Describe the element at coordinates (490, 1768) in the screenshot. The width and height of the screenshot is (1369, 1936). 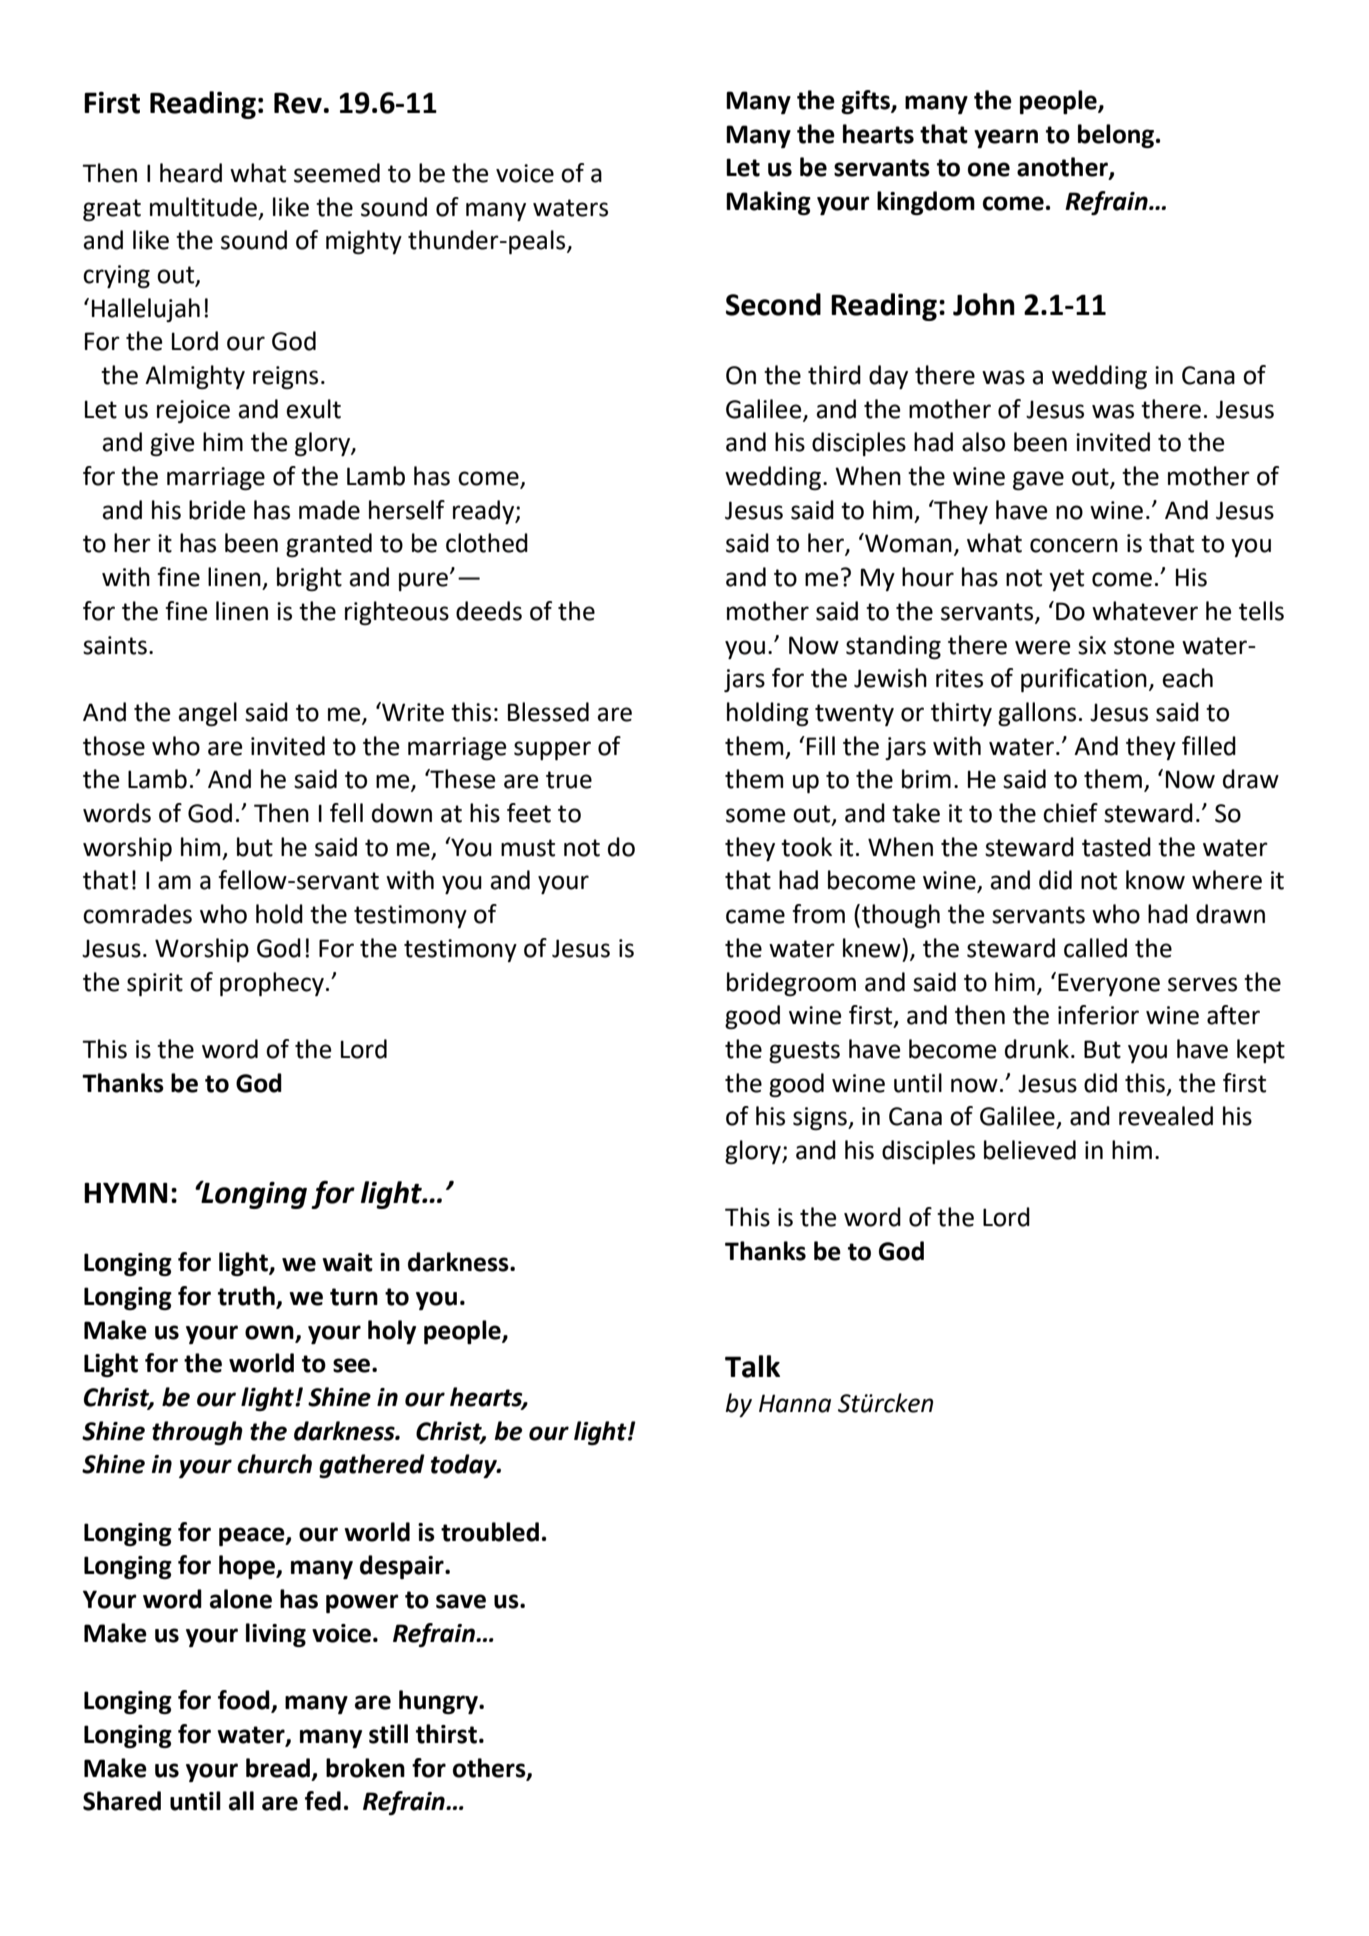
I see `others` at that location.
